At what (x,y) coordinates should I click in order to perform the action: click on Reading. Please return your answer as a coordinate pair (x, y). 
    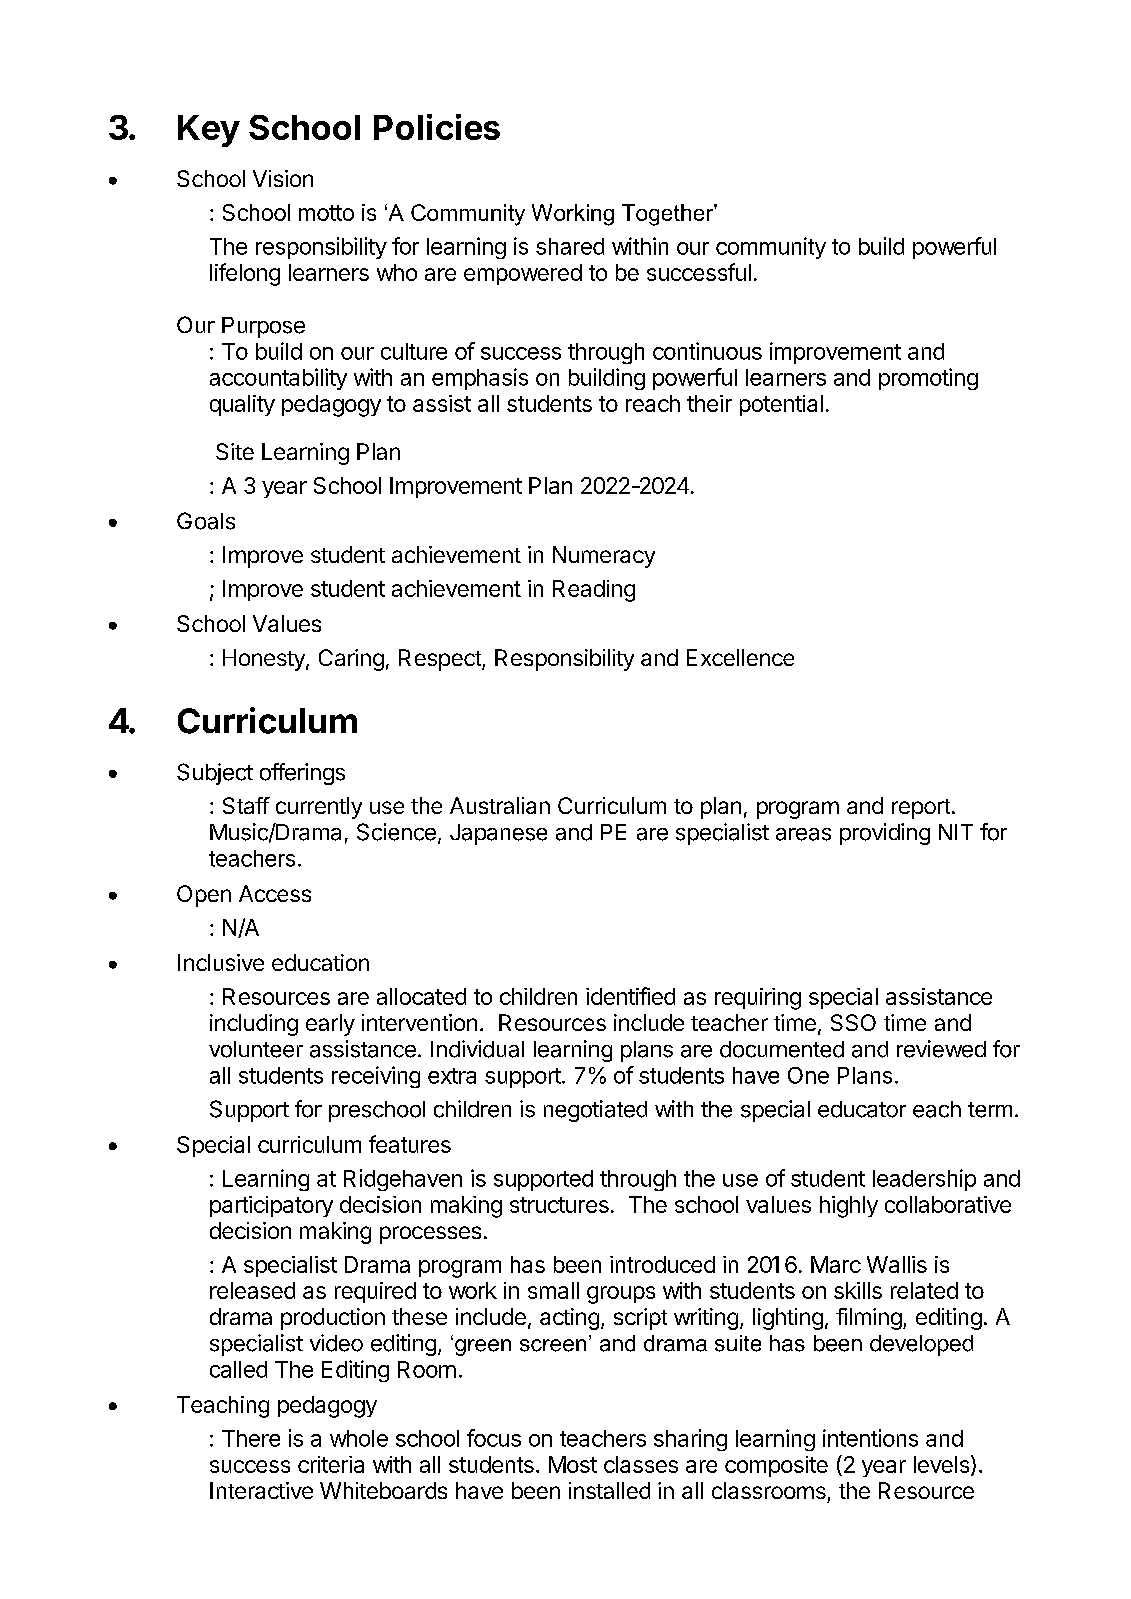
    Looking at the image, I should click on (594, 591).
